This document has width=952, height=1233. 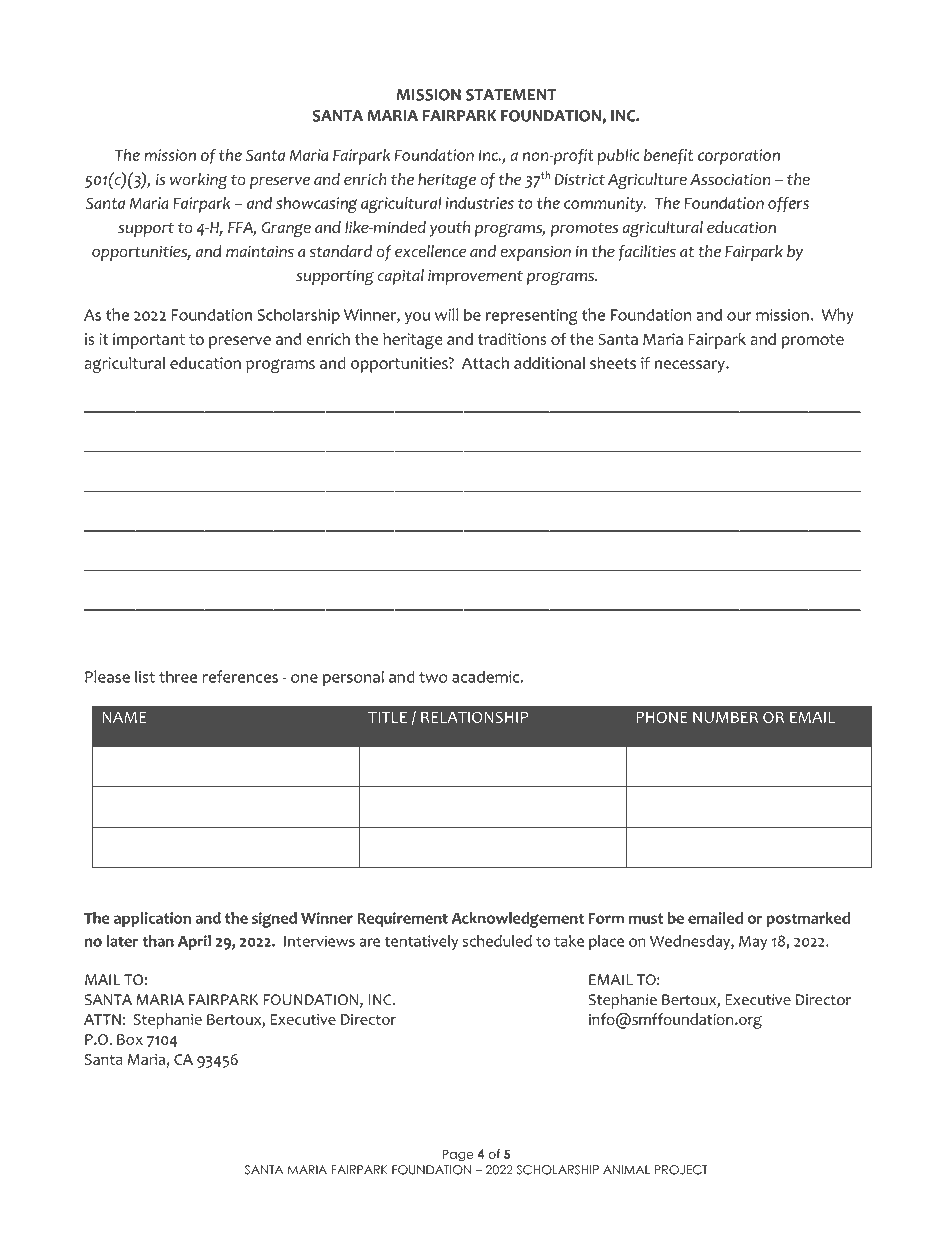 I want to click on necessary, so click(x=690, y=366).
